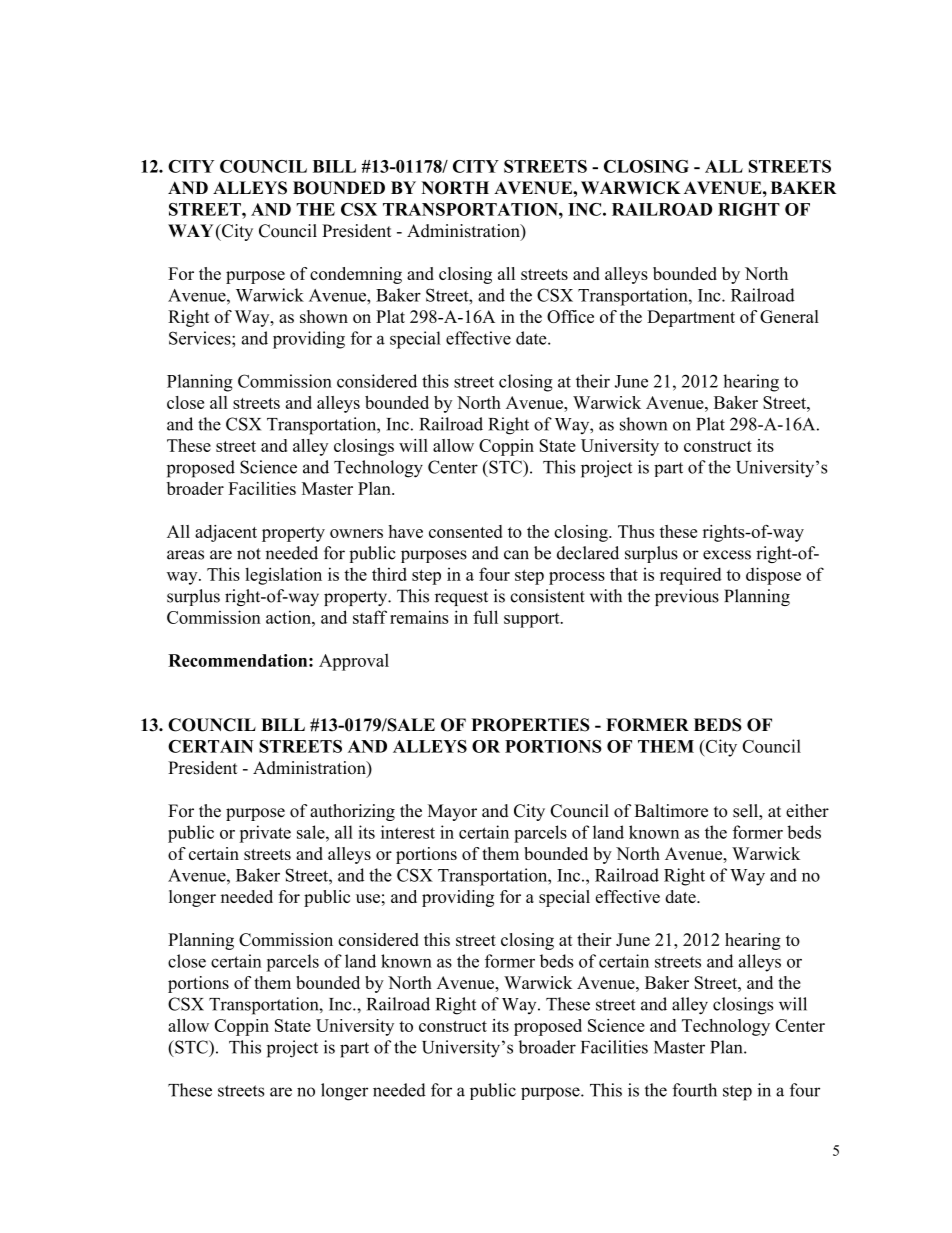  I want to click on request, so click(461, 598).
